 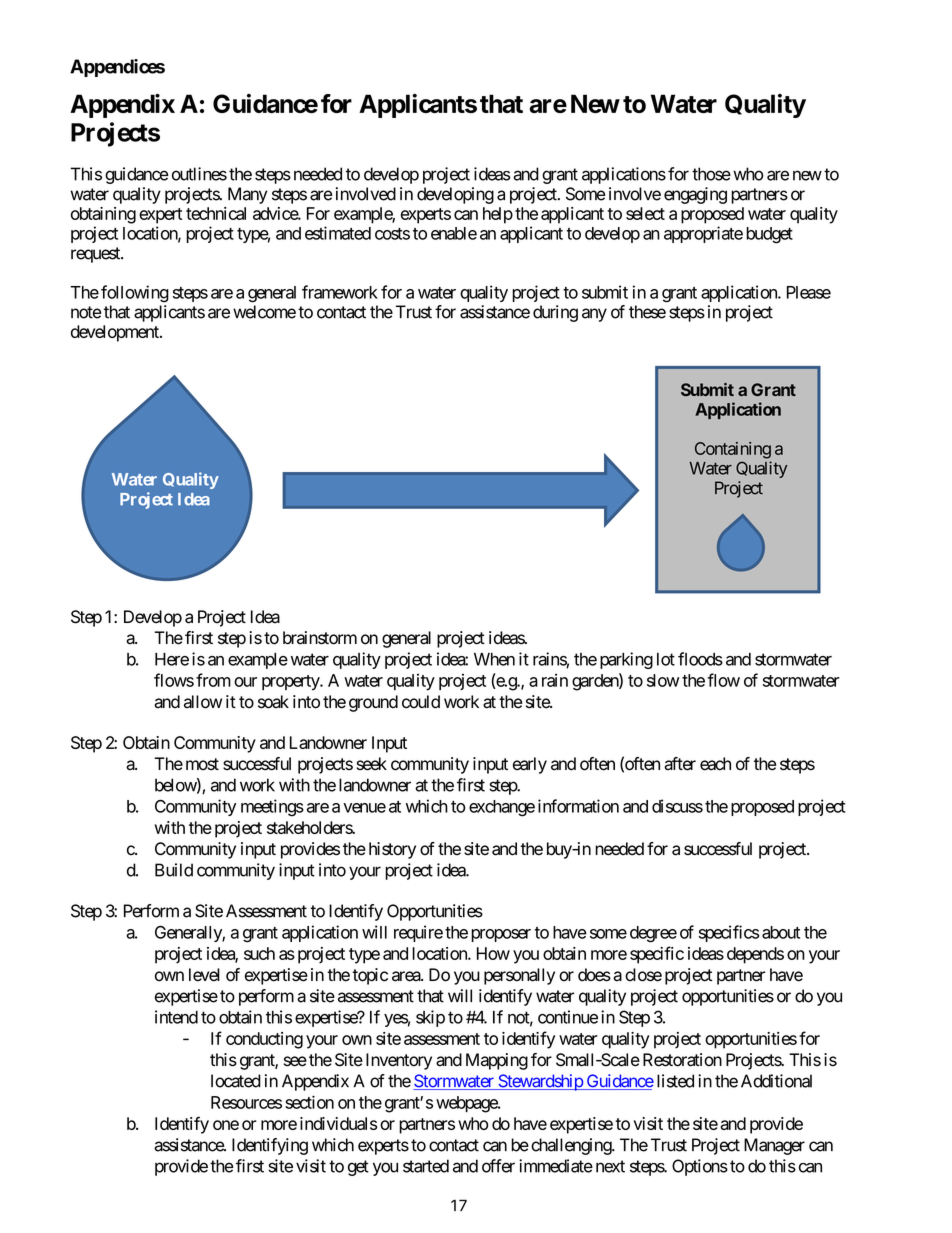 What do you see at coordinates (338, 233) in the document?
I see `estimated` at bounding box center [338, 233].
